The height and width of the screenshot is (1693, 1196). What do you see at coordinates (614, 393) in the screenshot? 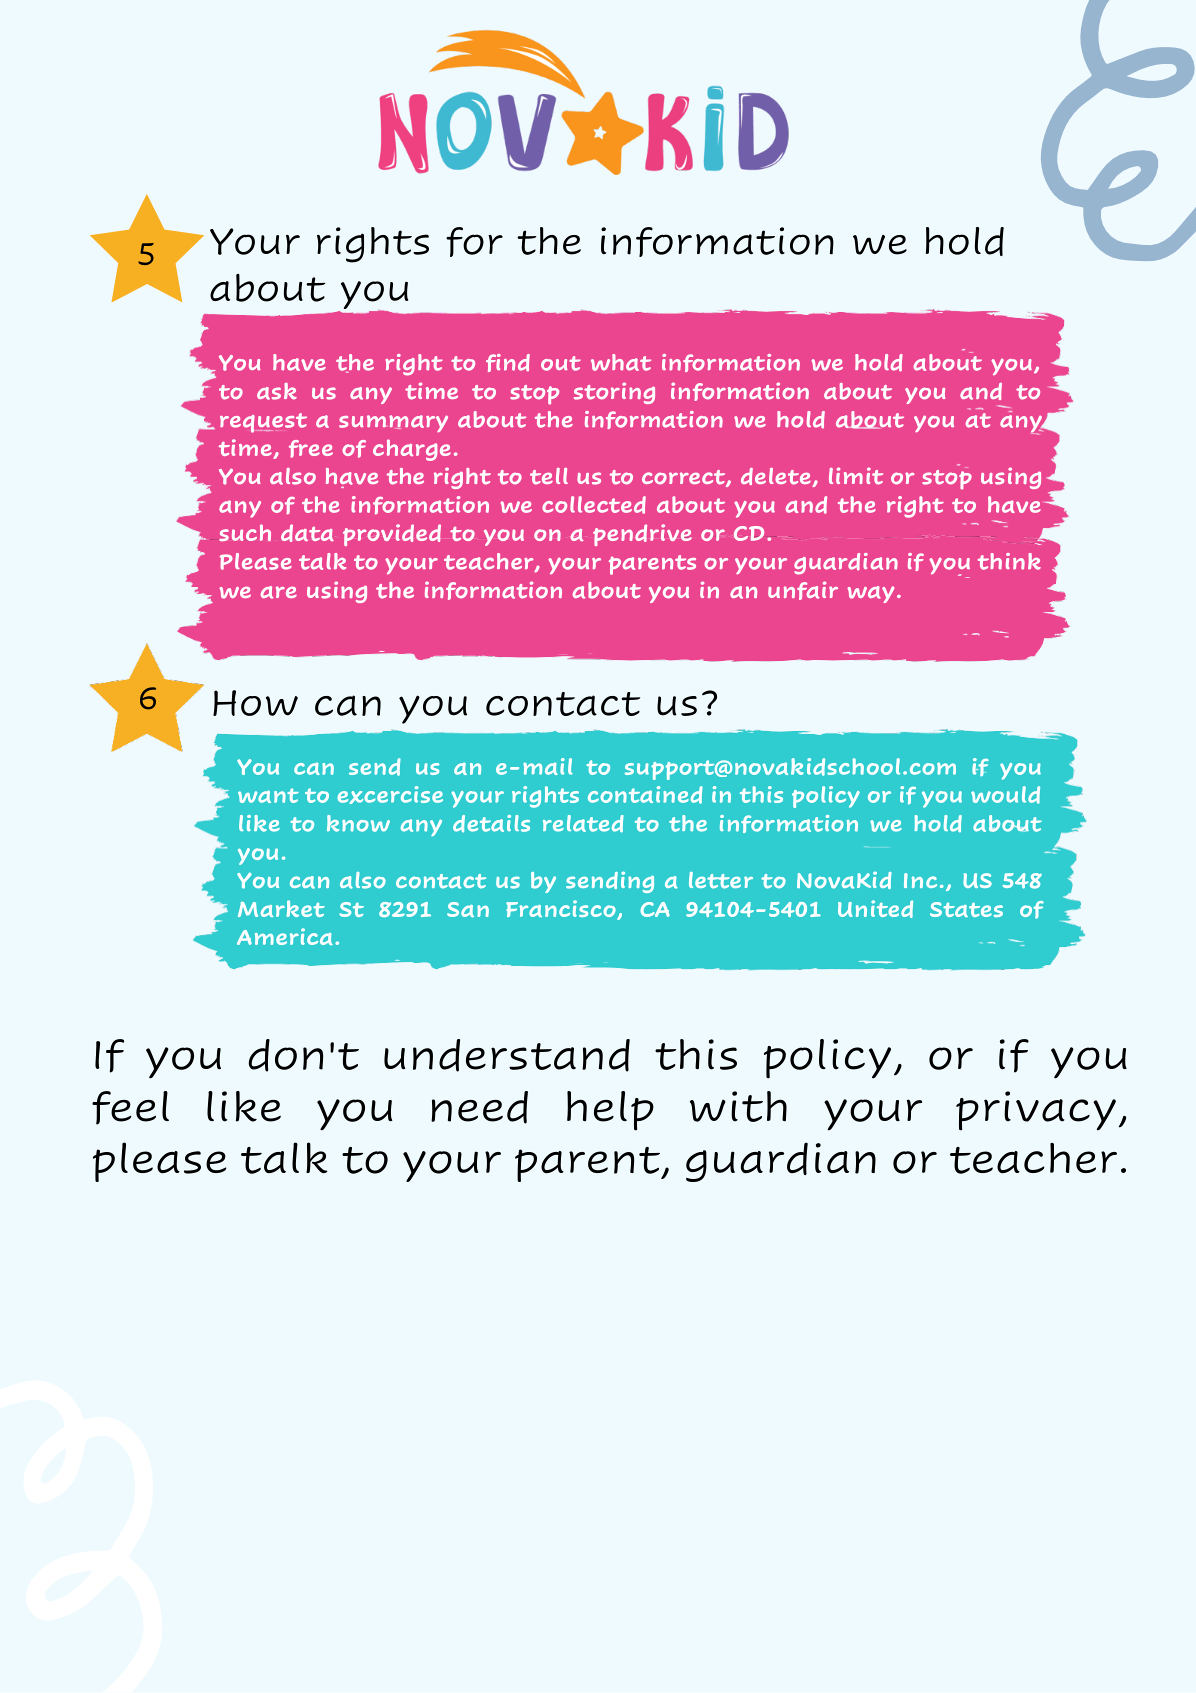
I see `storing` at bounding box center [614, 393].
